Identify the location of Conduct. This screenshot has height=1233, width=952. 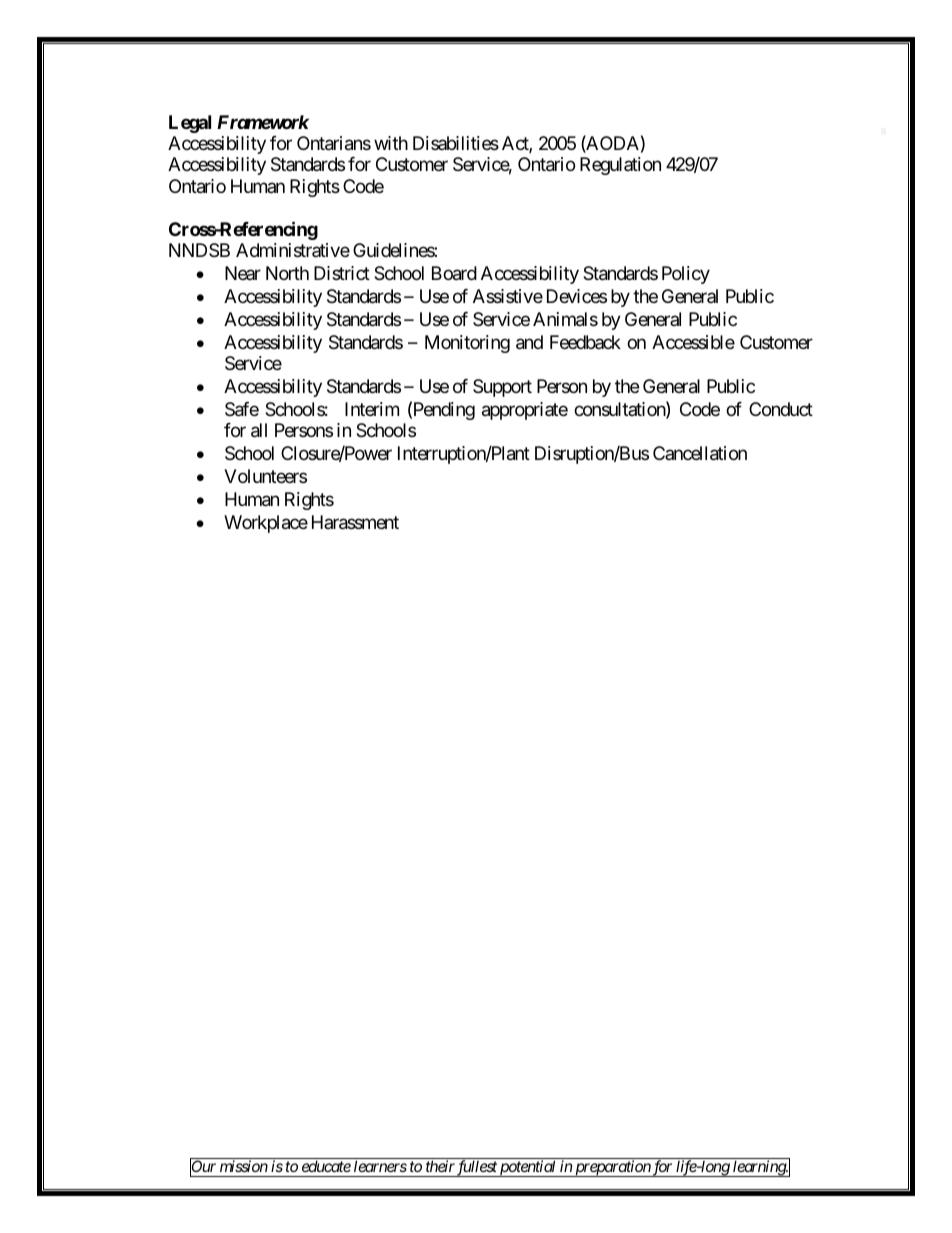
(781, 409).
